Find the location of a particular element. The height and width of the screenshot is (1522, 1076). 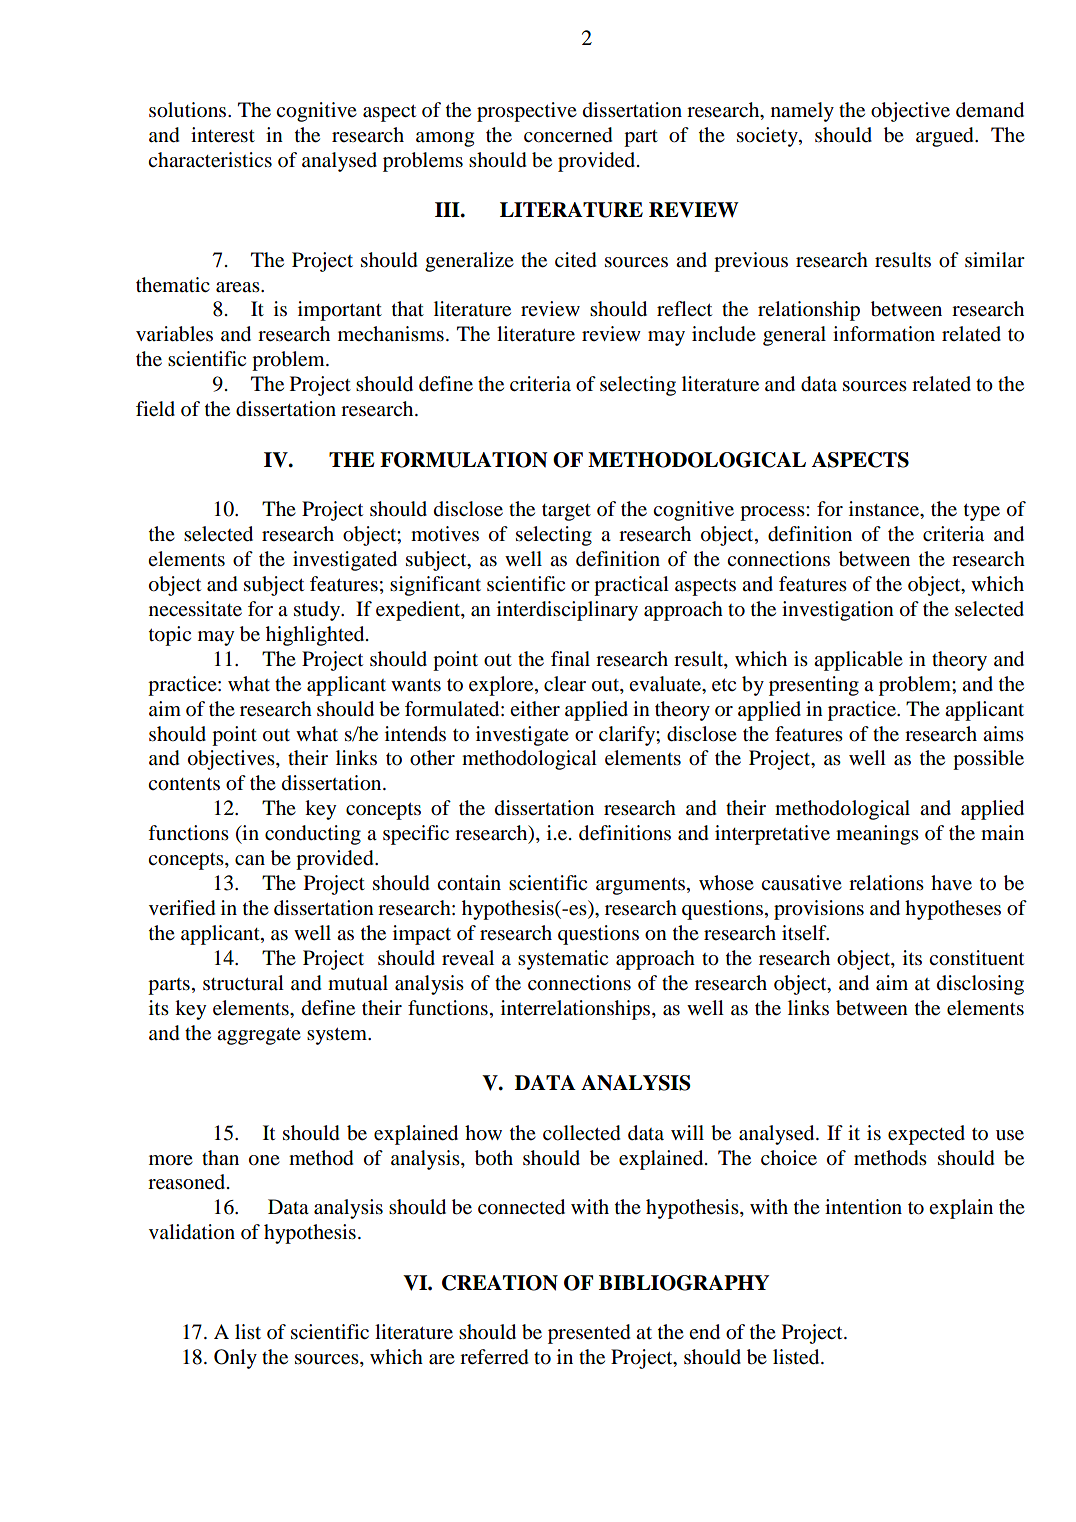

concerned is located at coordinates (568, 135).
